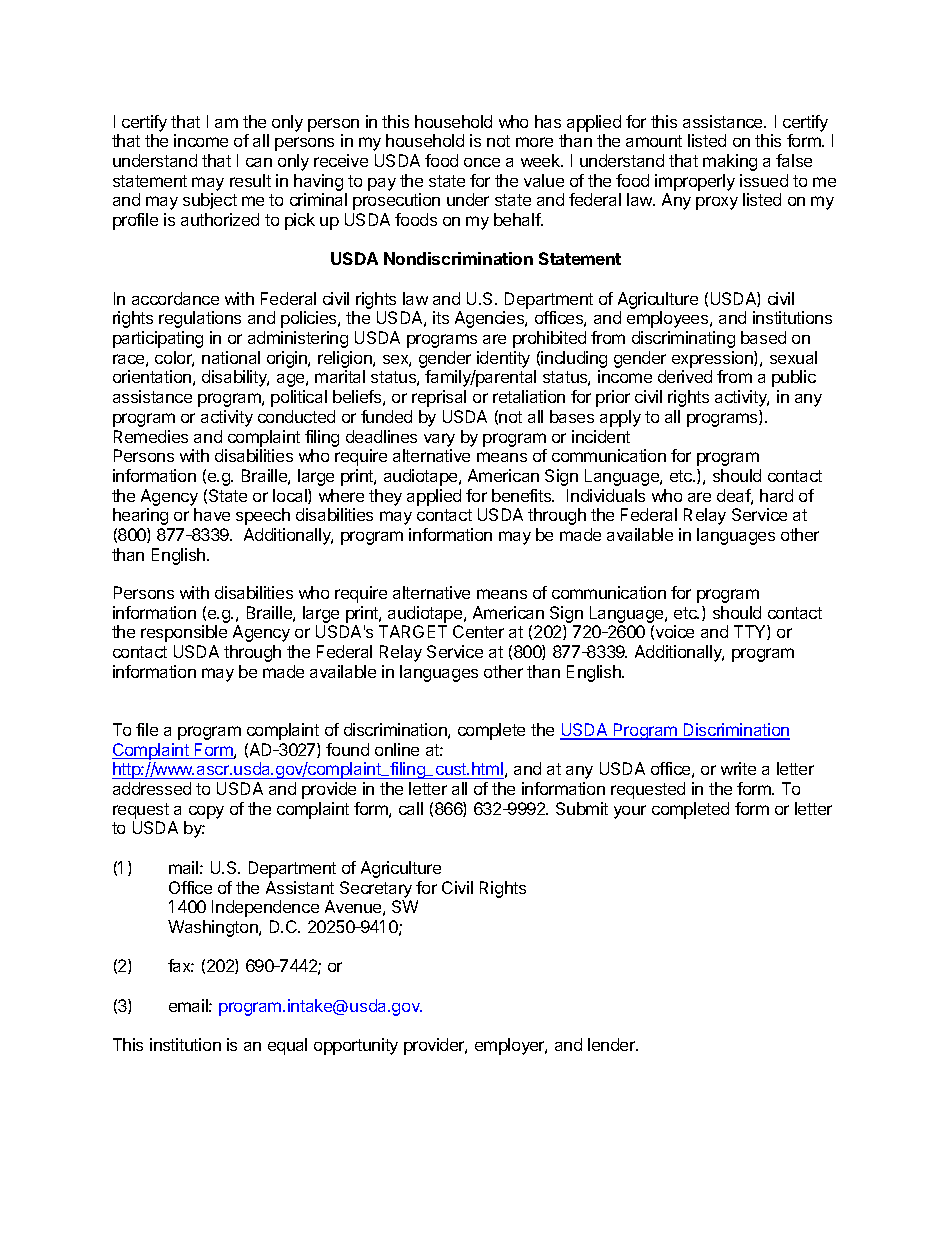 The height and width of the screenshot is (1233, 952). What do you see at coordinates (482, 162) in the screenshot?
I see `once` at bounding box center [482, 162].
